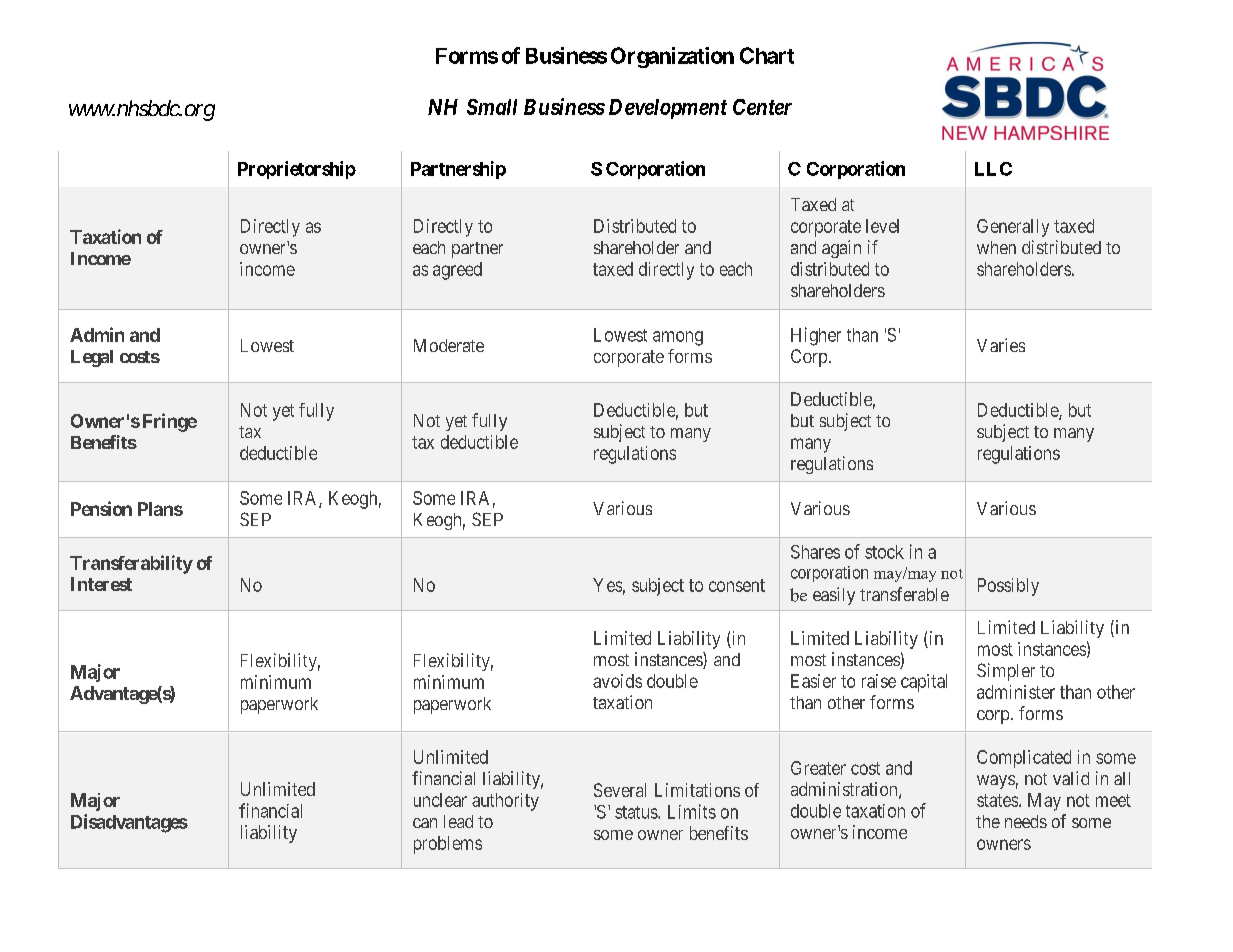  What do you see at coordinates (617, 681) in the screenshot?
I see `avoids` at bounding box center [617, 681].
